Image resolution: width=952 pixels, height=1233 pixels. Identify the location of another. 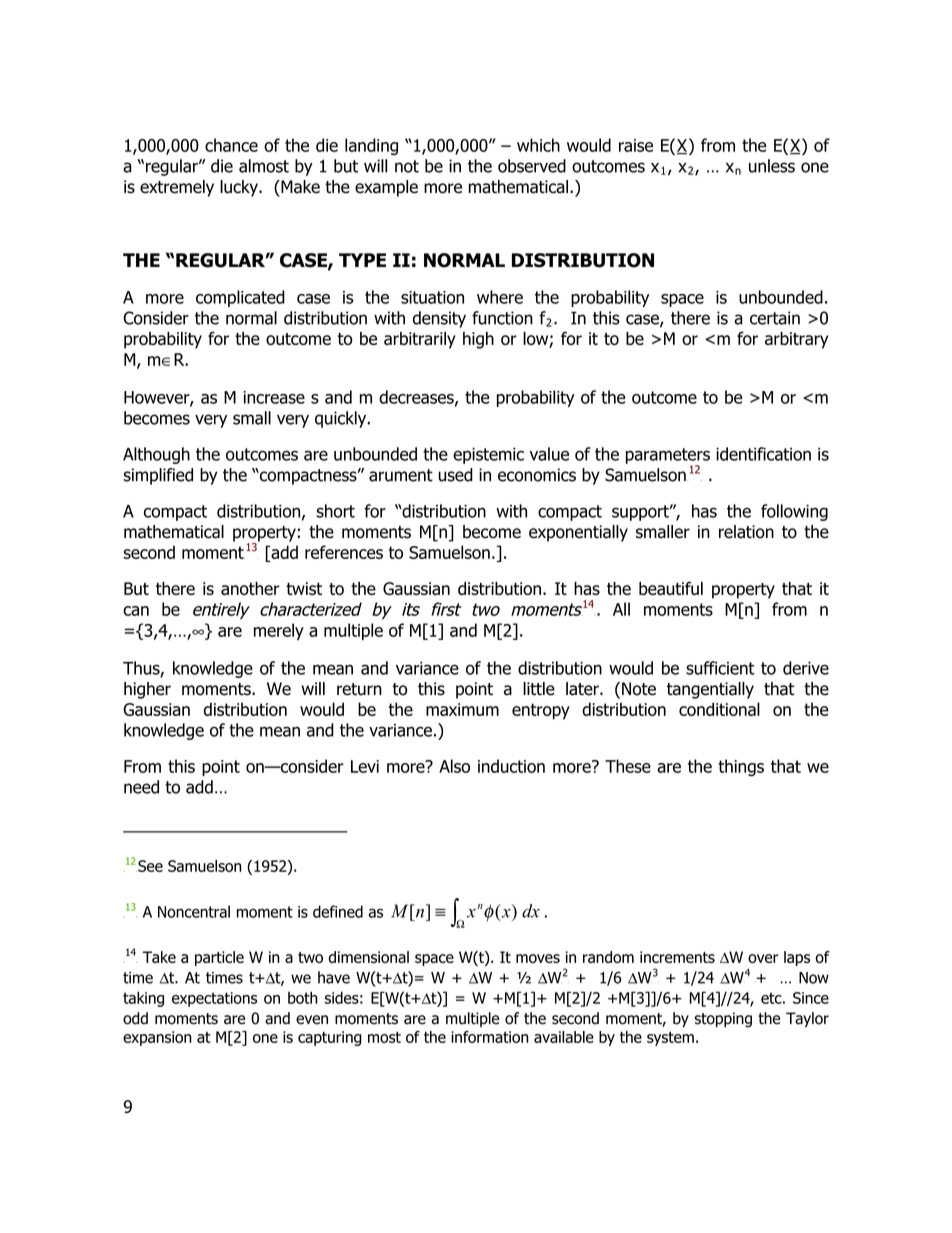
(250, 588).
